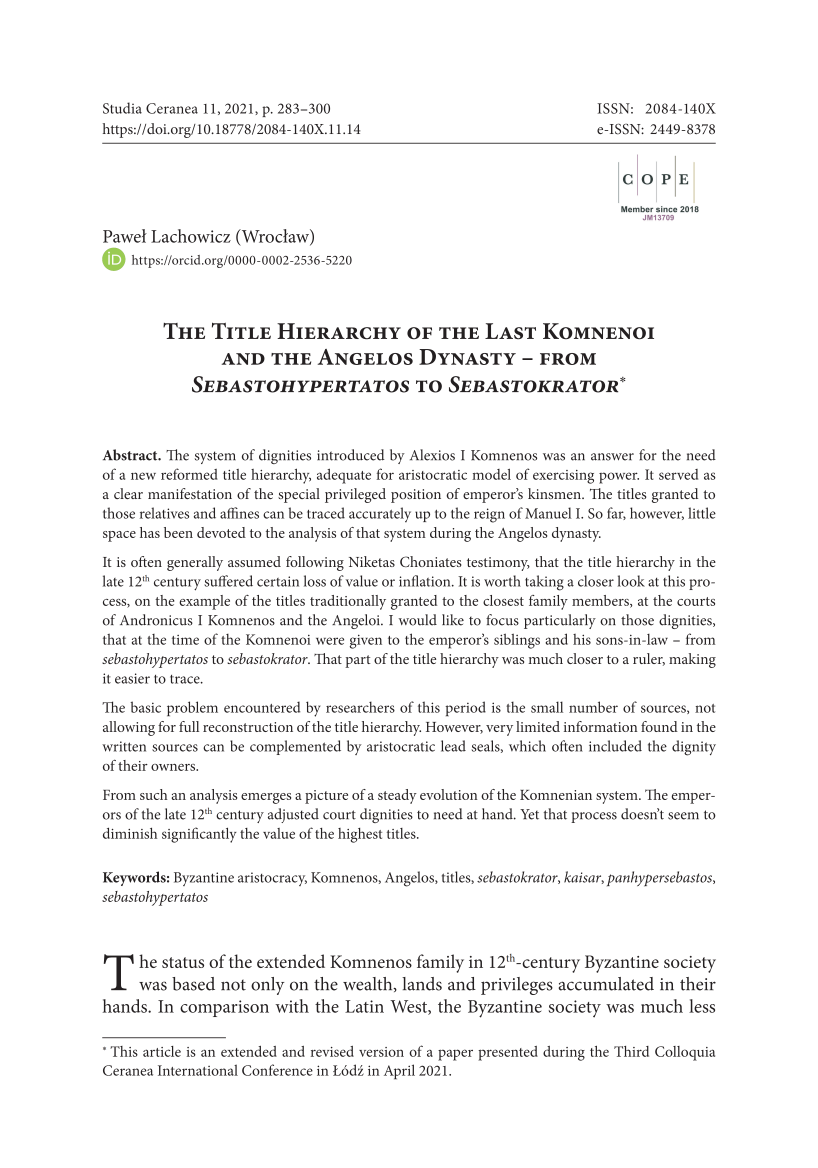 Image resolution: width=818 pixels, height=1168 pixels. I want to click on Last, so click(510, 331).
